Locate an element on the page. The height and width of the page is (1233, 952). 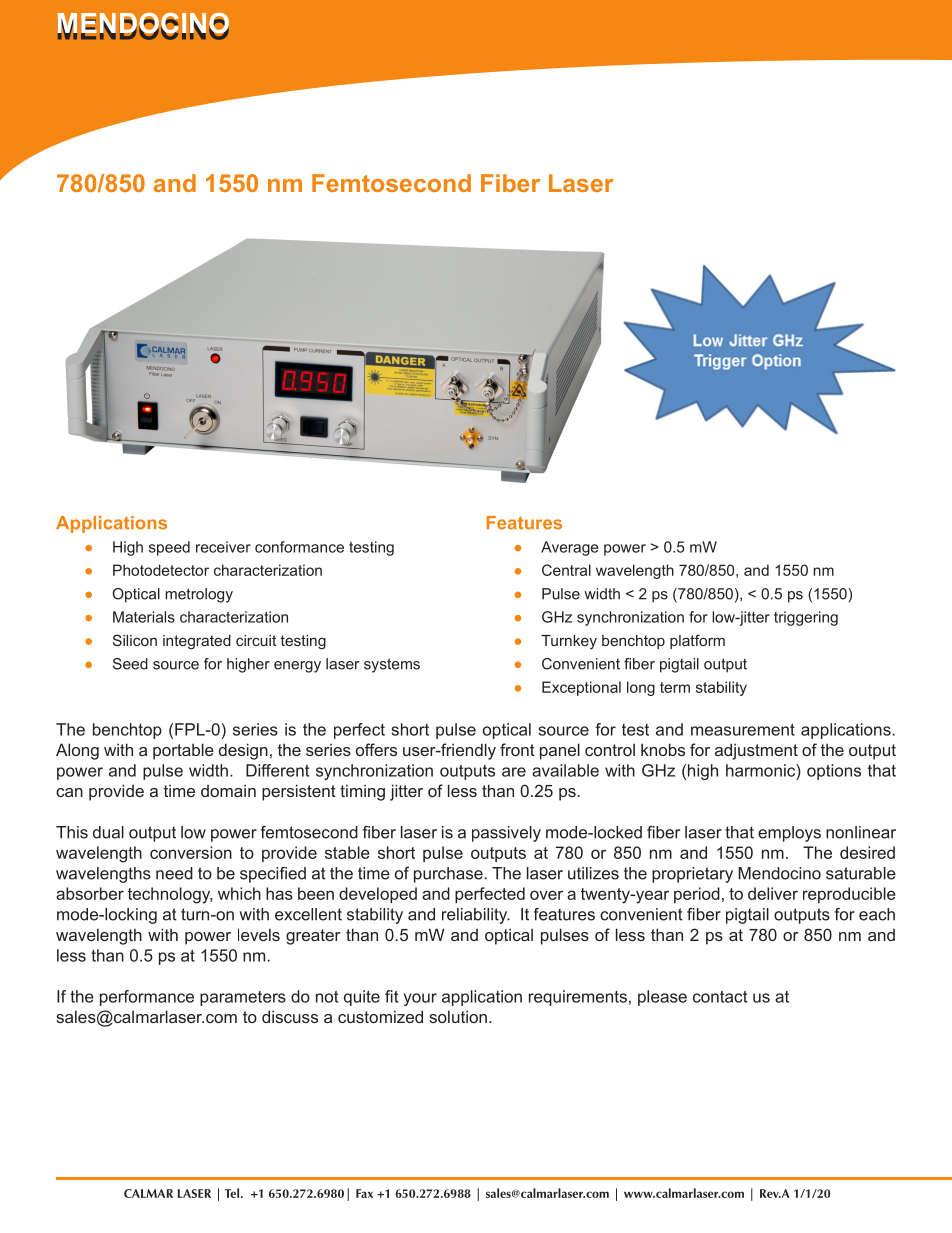
Tel is located at coordinates (233, 1193).
